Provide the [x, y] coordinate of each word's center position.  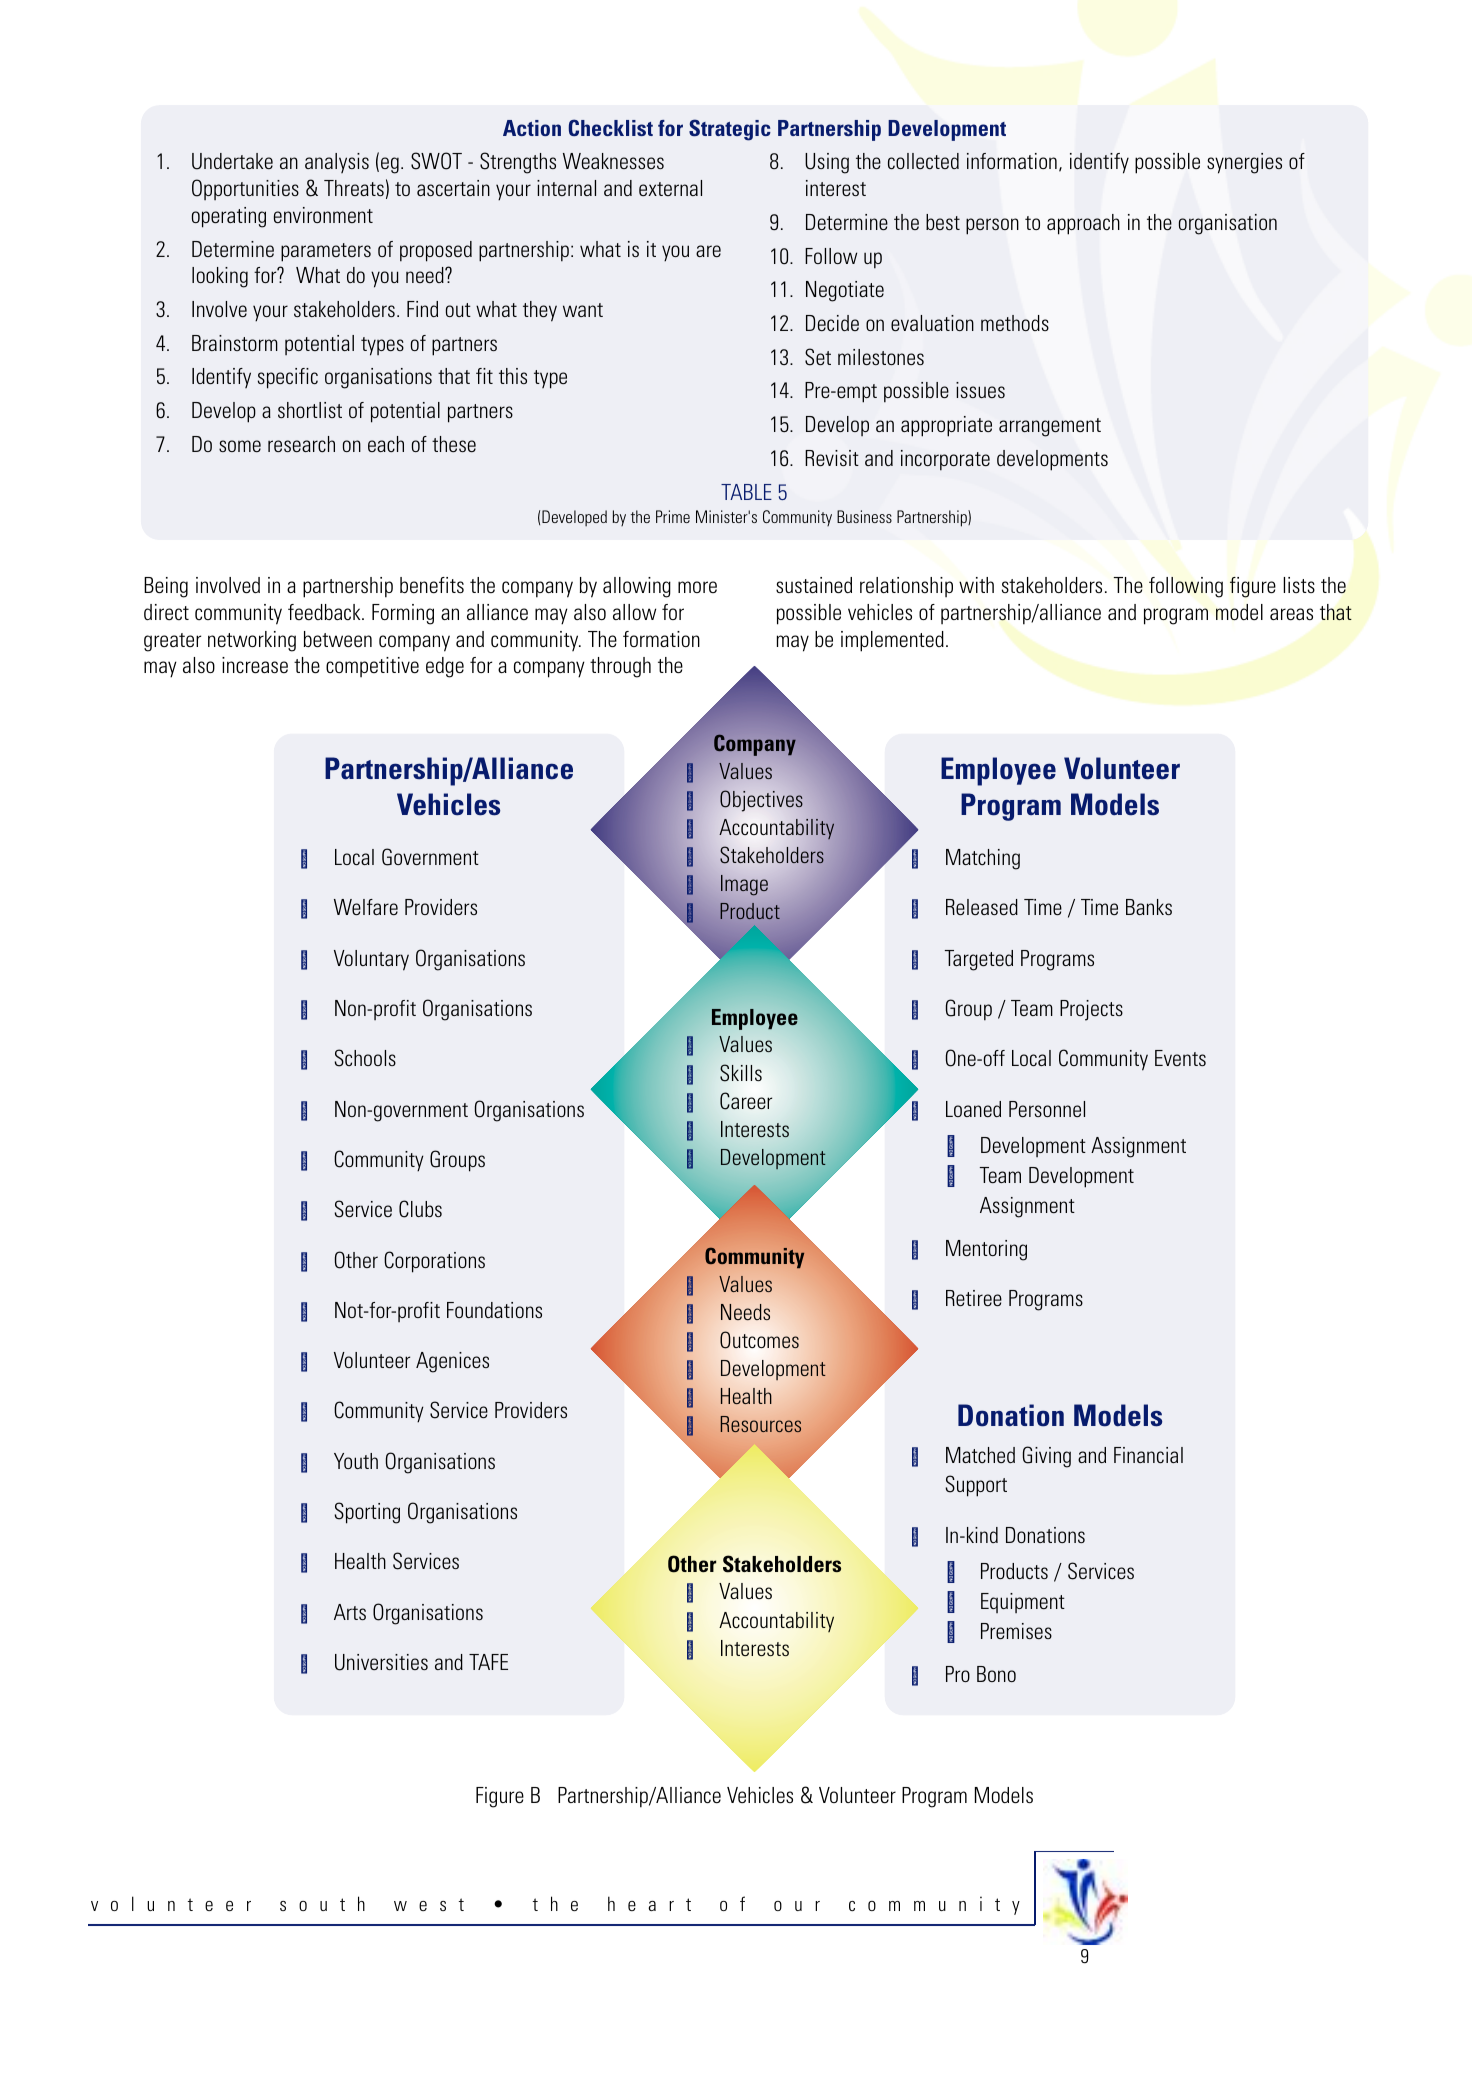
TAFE [488, 1662]
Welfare [366, 907]
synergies [1244, 163]
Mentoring [986, 1250]
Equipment [1023, 1603]
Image [744, 885]
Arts [350, 1612]
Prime [673, 516]
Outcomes [759, 1340]
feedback [325, 612]
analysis [337, 163]
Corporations [434, 1262]
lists [1299, 585]
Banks [1149, 907]
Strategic [730, 130]
